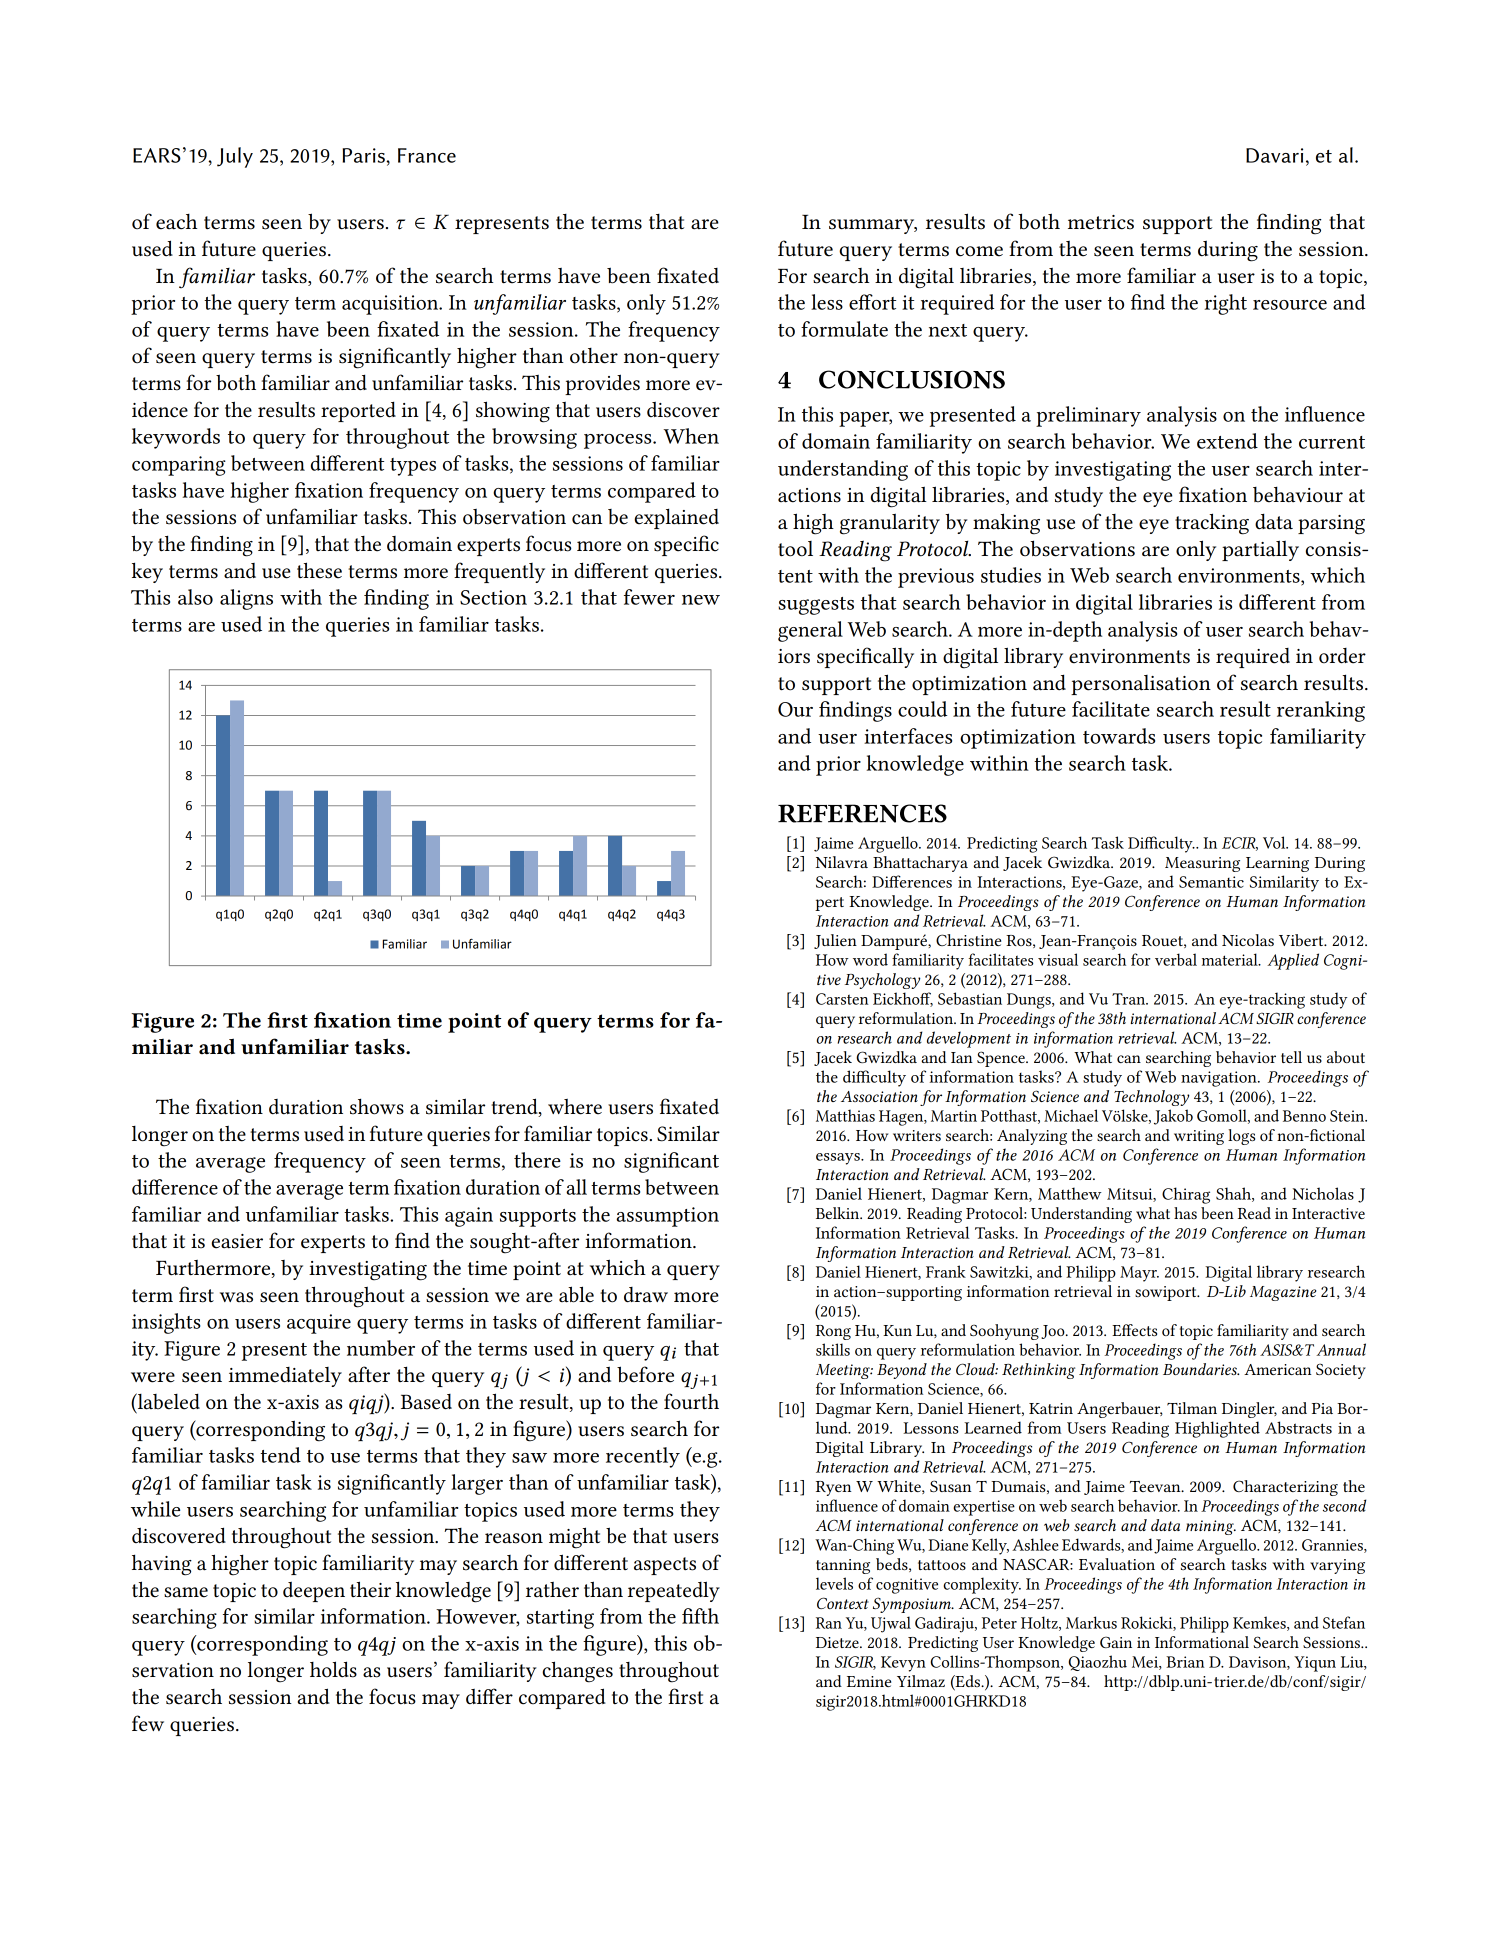  What do you see at coordinates (646, 1295) in the screenshot?
I see `draw` at bounding box center [646, 1295].
